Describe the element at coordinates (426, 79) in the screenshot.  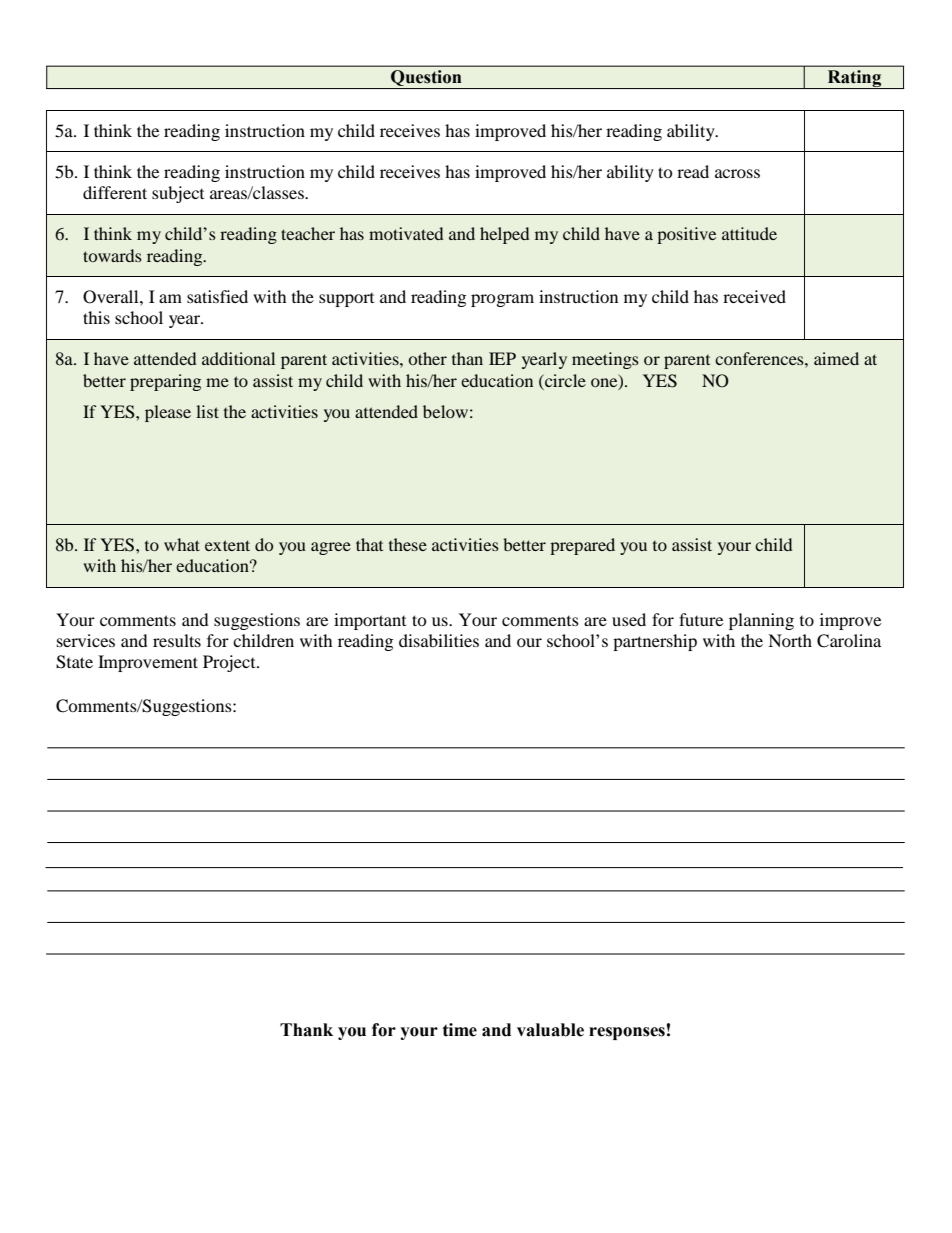
I see `Question` at that location.
